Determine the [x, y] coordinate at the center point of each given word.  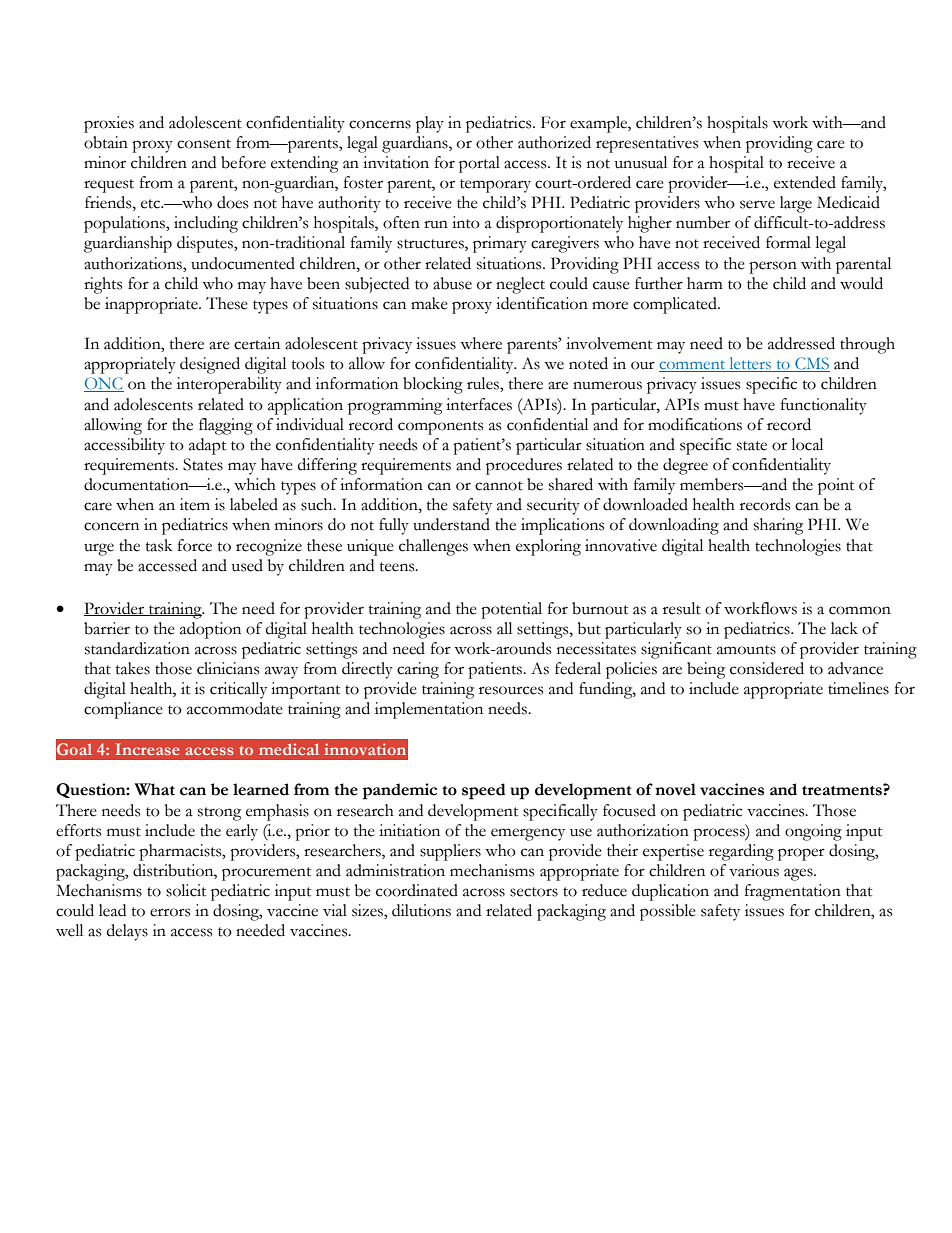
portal [479, 164]
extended [805, 182]
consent [204, 144]
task [159, 545]
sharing [778, 526]
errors [170, 912]
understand [451, 524]
